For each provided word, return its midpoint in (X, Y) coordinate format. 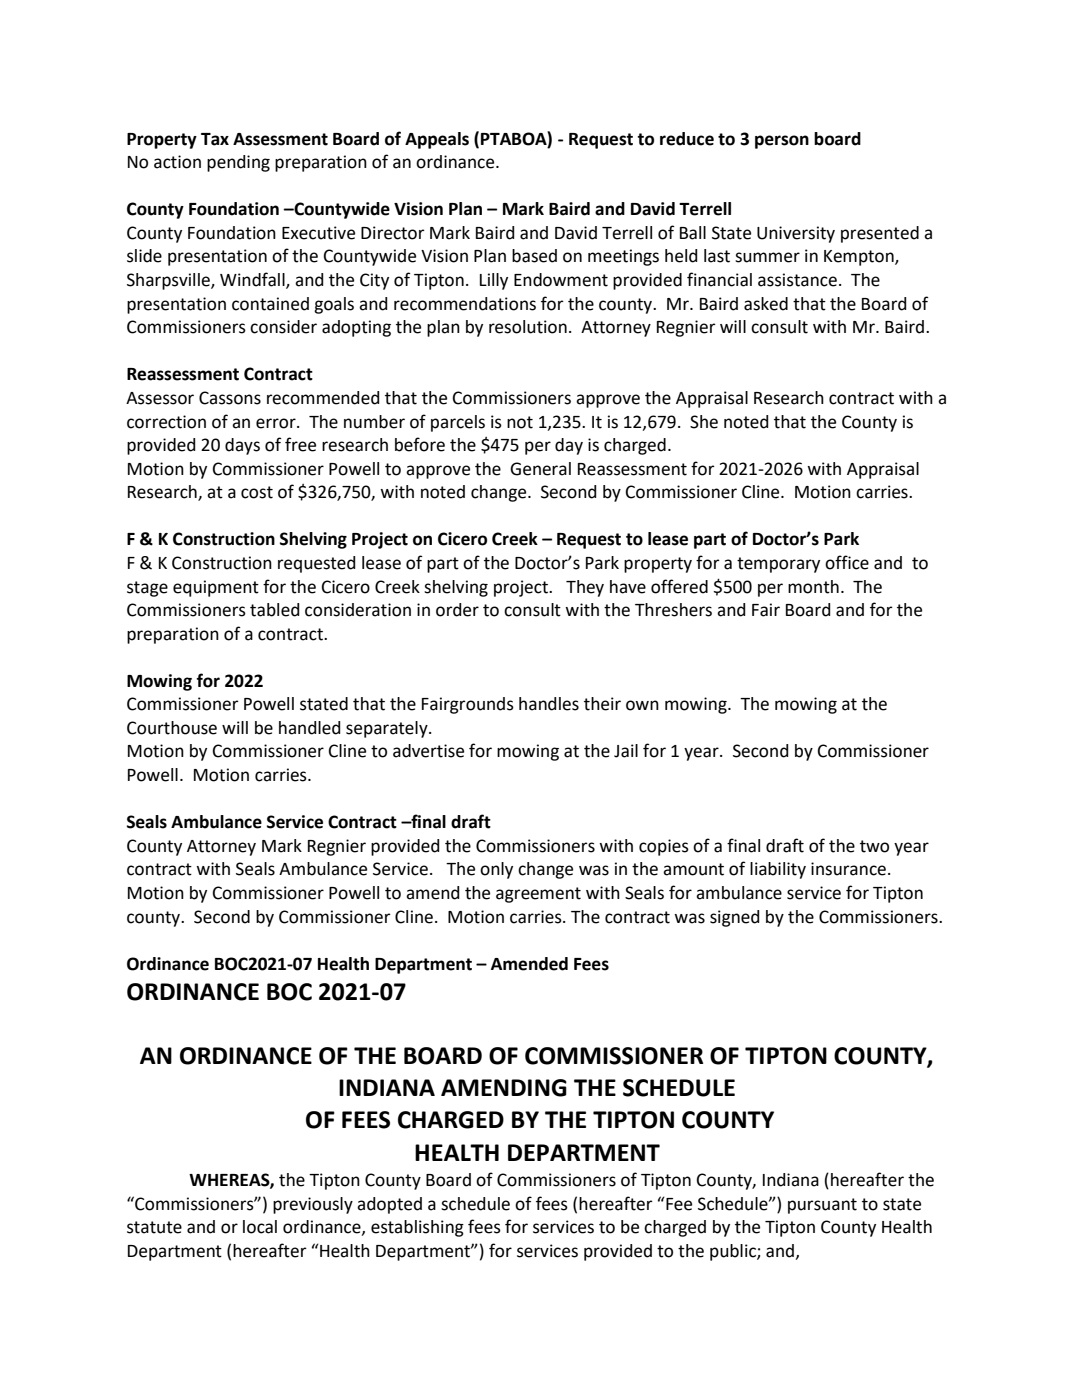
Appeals (437, 140)
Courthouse (172, 728)
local (260, 1227)
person (782, 142)
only (496, 870)
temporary (778, 565)
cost (257, 492)
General (540, 469)
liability (778, 870)
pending (238, 163)
